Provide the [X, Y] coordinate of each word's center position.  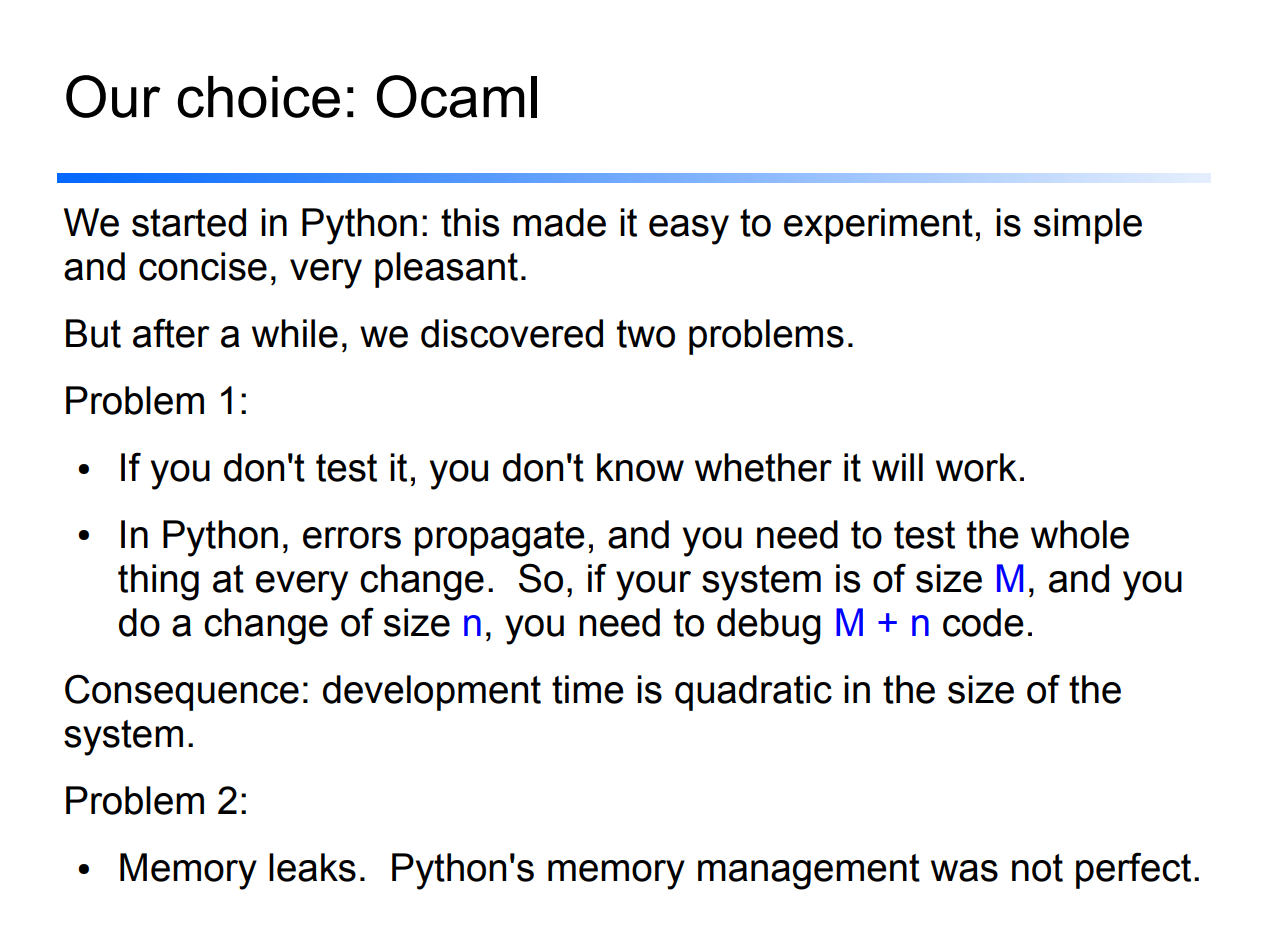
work [976, 467]
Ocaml [457, 96]
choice [259, 97]
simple [1088, 226]
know [640, 467]
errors [352, 538]
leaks [312, 867]
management [809, 872]
